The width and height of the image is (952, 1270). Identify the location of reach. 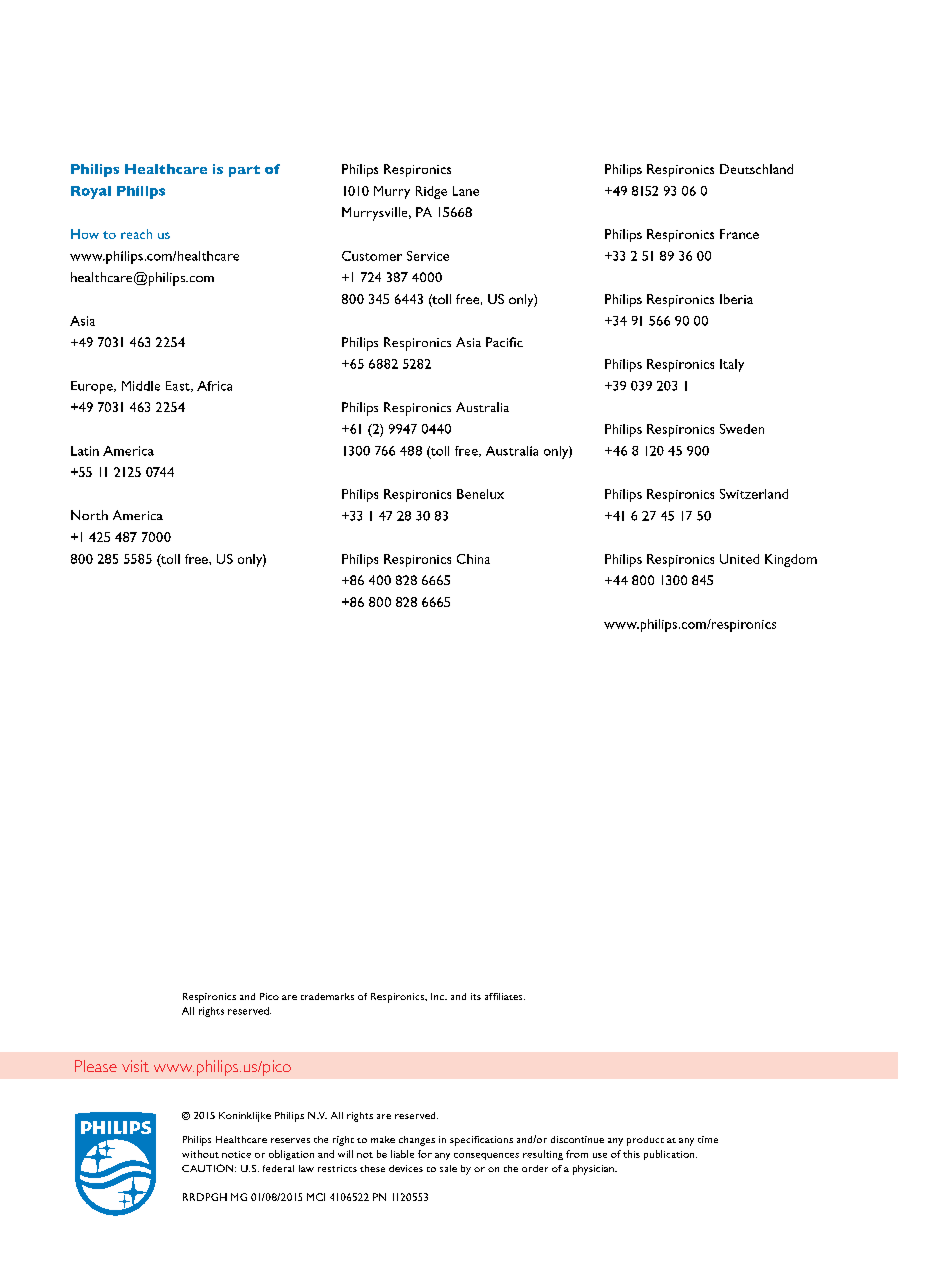
(136, 234).
